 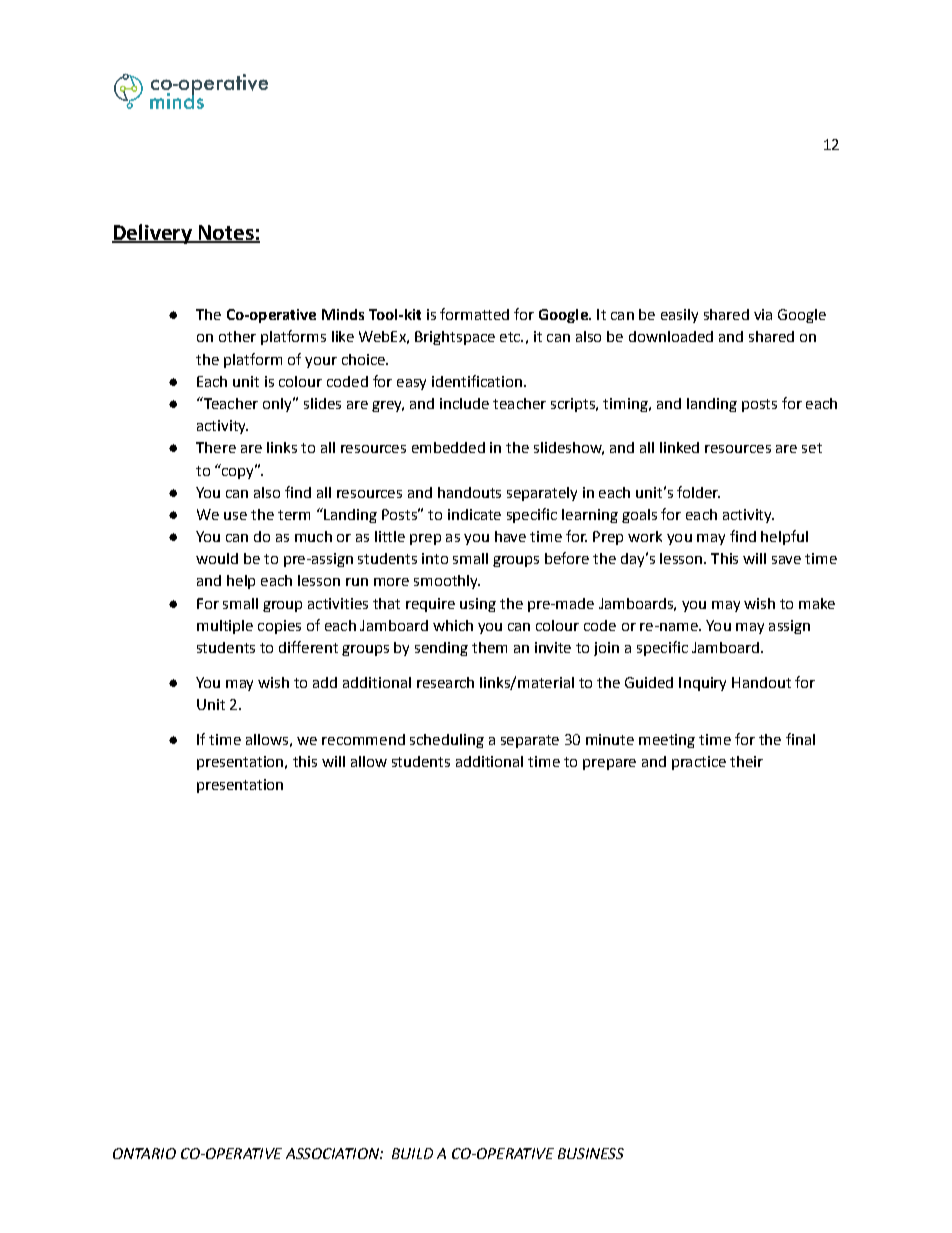 I want to click on BUILD, so click(x=412, y=1153).
